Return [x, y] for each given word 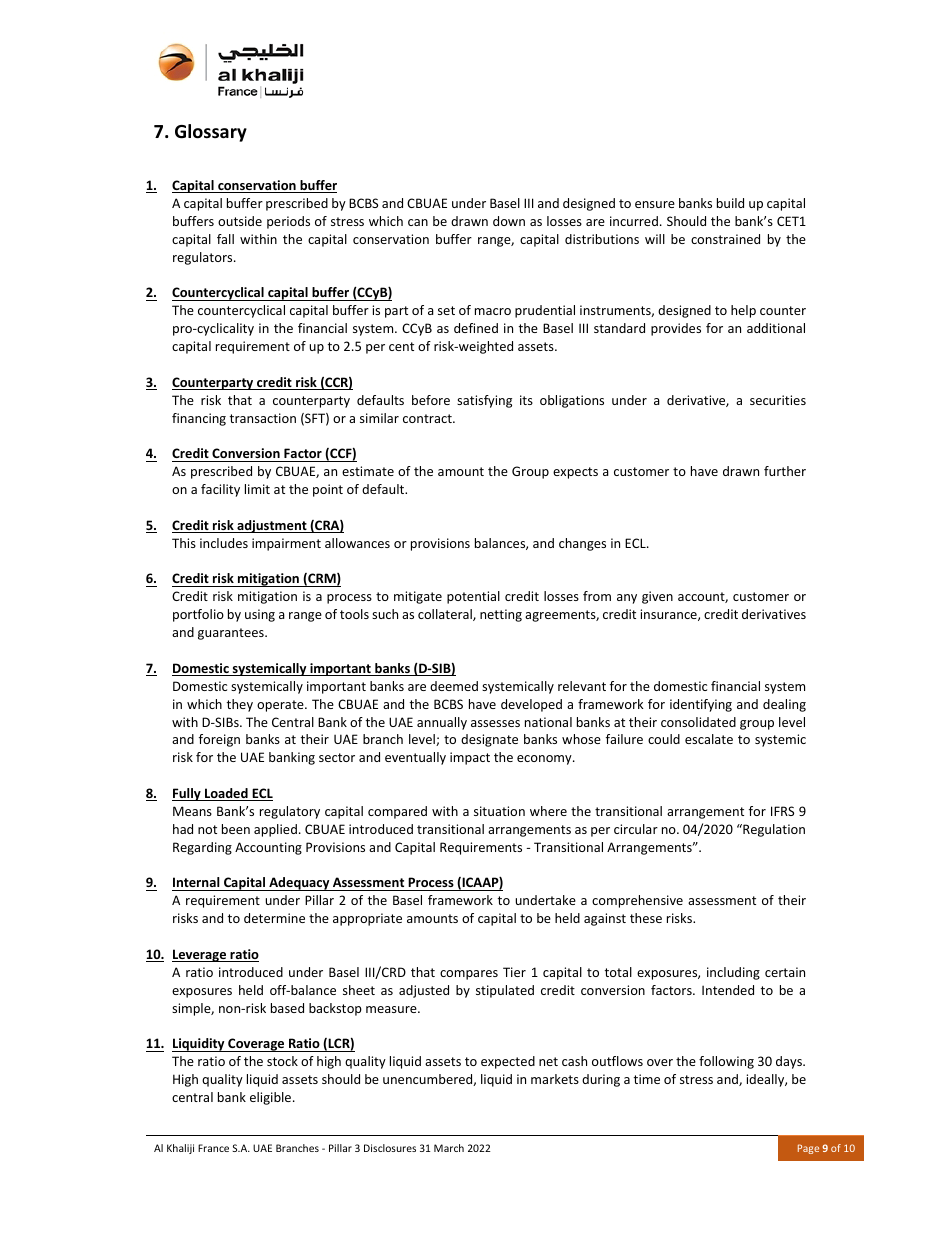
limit [257, 489]
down [509, 221]
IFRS [782, 811]
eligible [272, 1098]
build [730, 203]
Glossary [211, 133]
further [785, 471]
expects [575, 473]
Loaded [226, 794]
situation [499, 811]
